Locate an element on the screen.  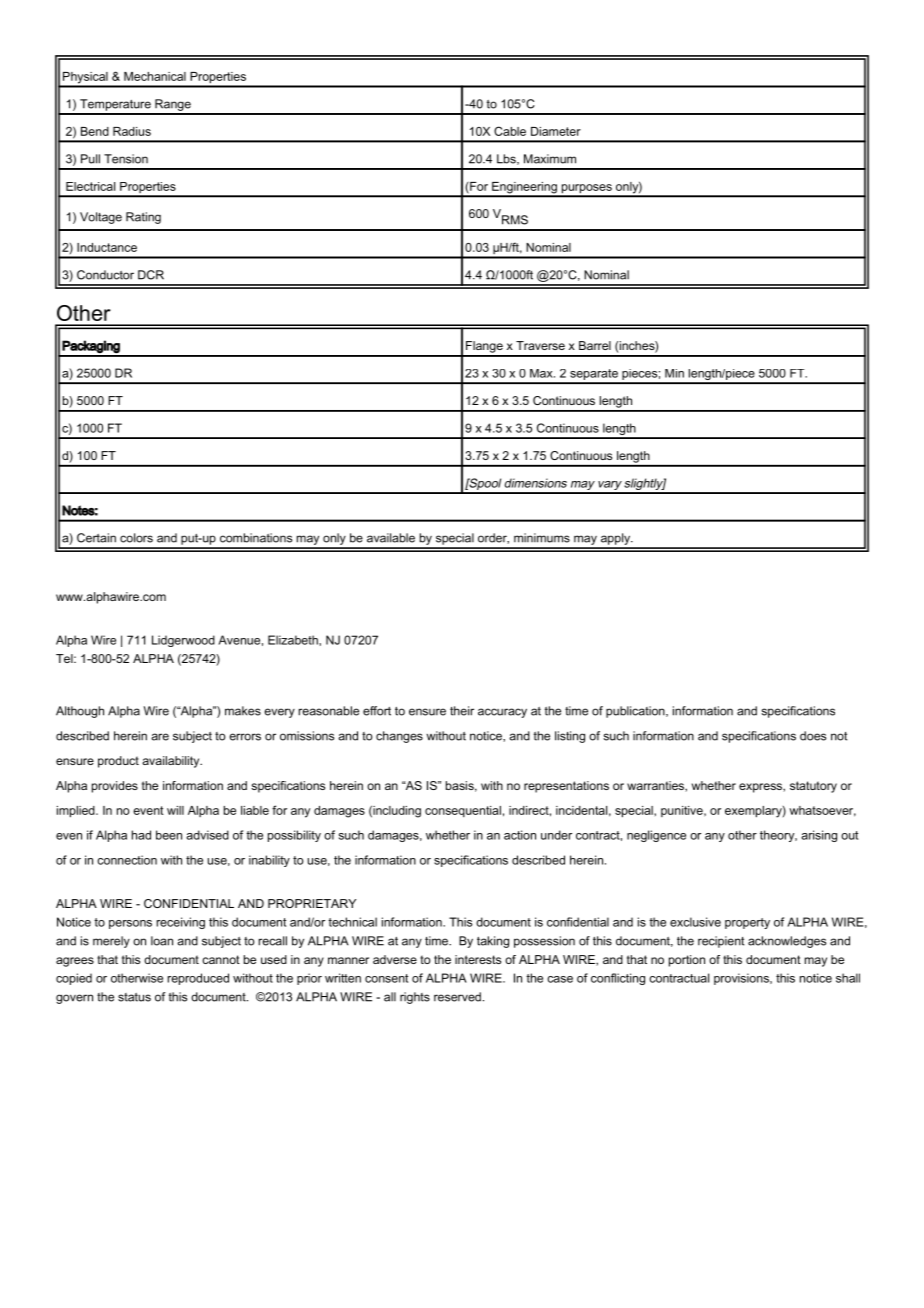
acknowledges is located at coordinates (787, 942).
